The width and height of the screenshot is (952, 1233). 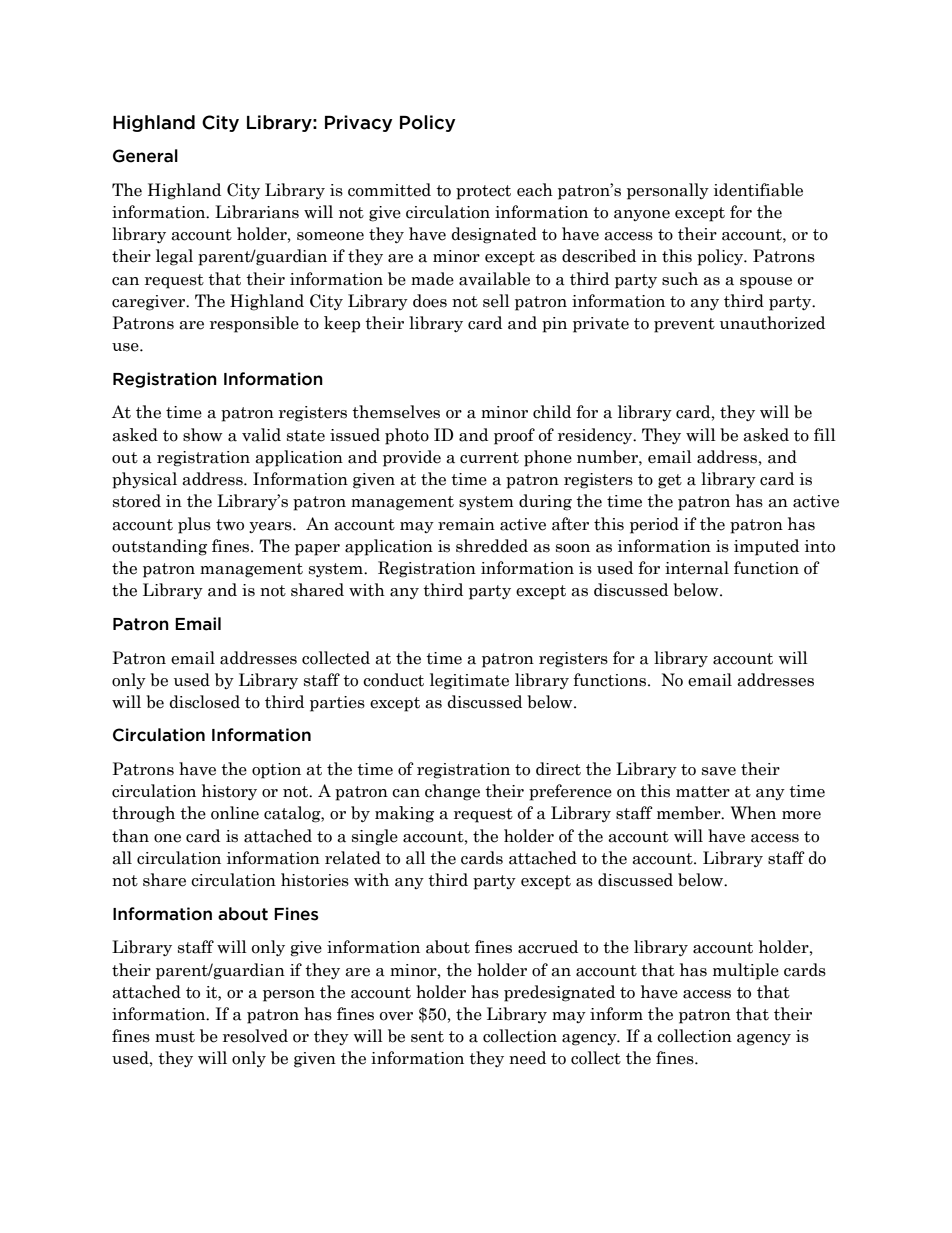 What do you see at coordinates (489, 458) in the screenshot?
I see `current` at bounding box center [489, 458].
